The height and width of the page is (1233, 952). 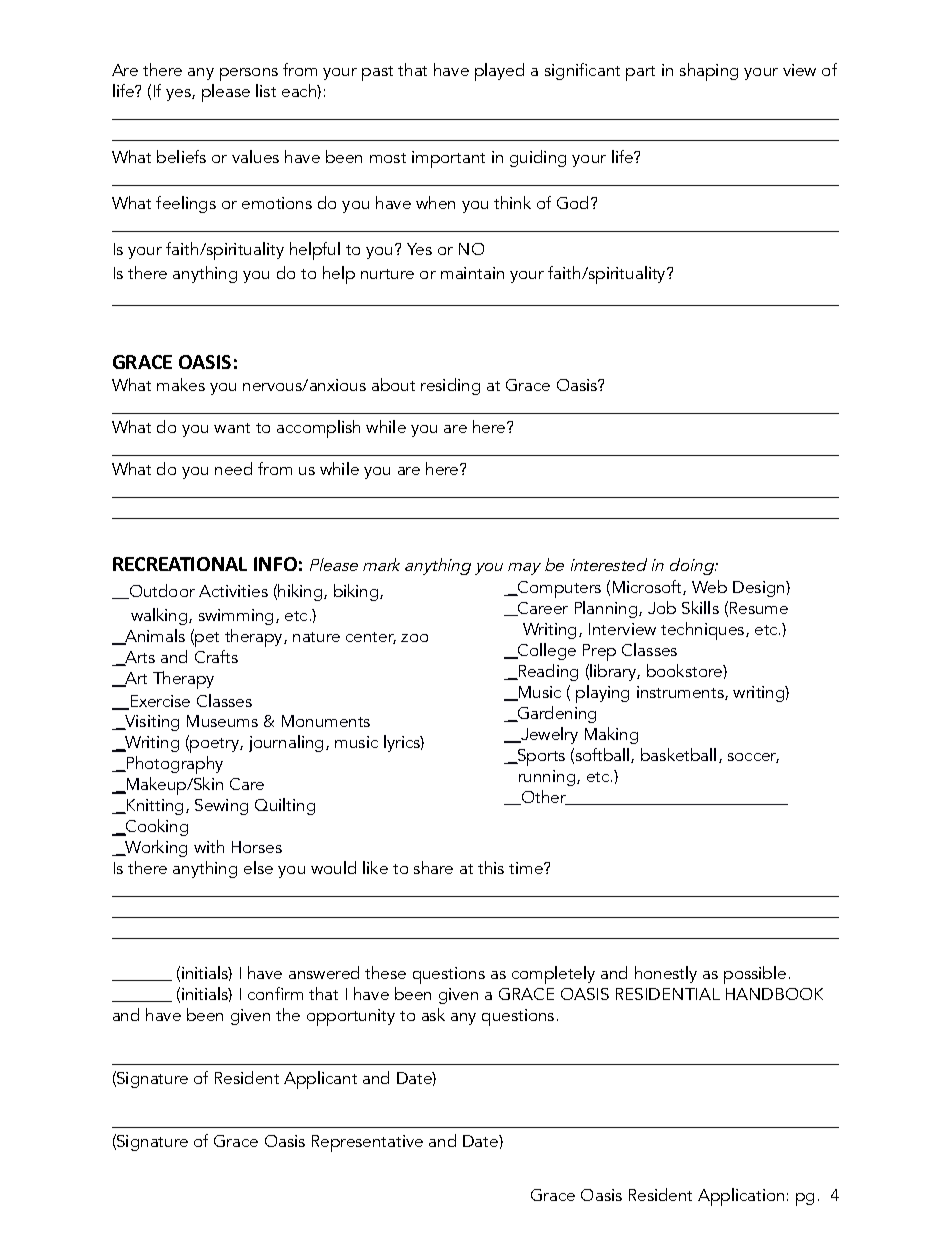 What do you see at coordinates (704, 631) in the page?
I see `techniques` at bounding box center [704, 631].
